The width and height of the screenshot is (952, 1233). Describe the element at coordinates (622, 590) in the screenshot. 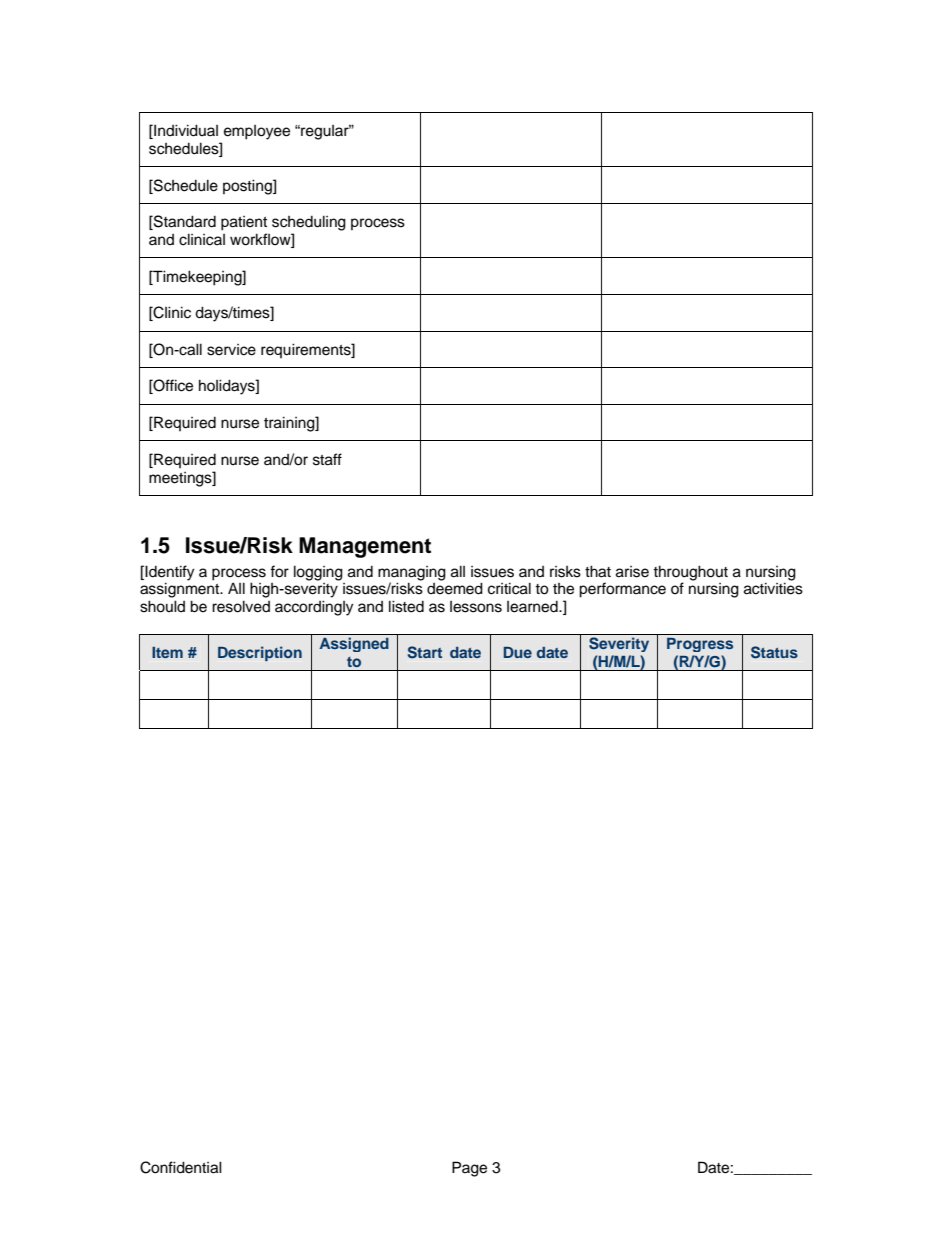

I see `performance` at that location.
